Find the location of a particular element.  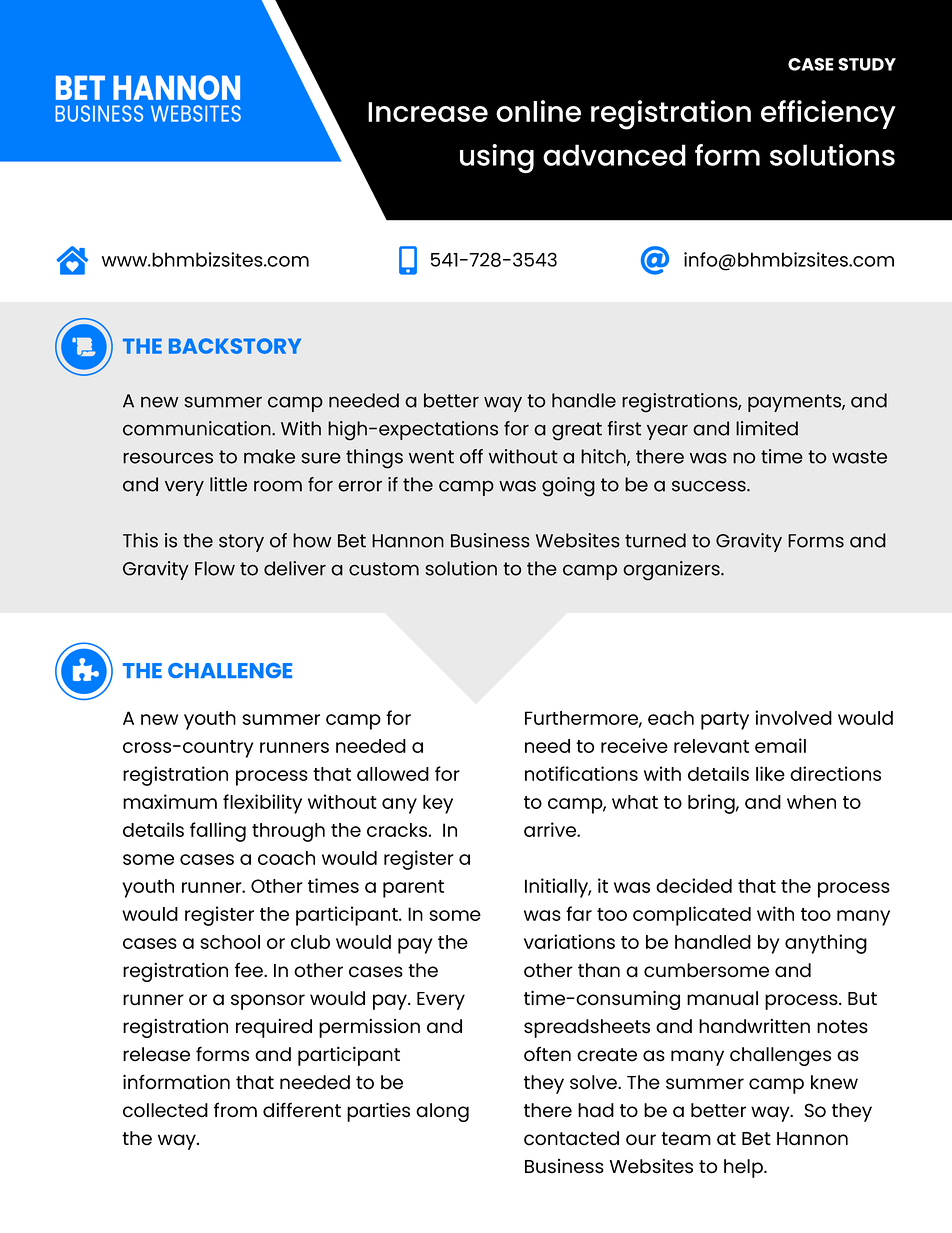

Flow is located at coordinates (215, 568).
